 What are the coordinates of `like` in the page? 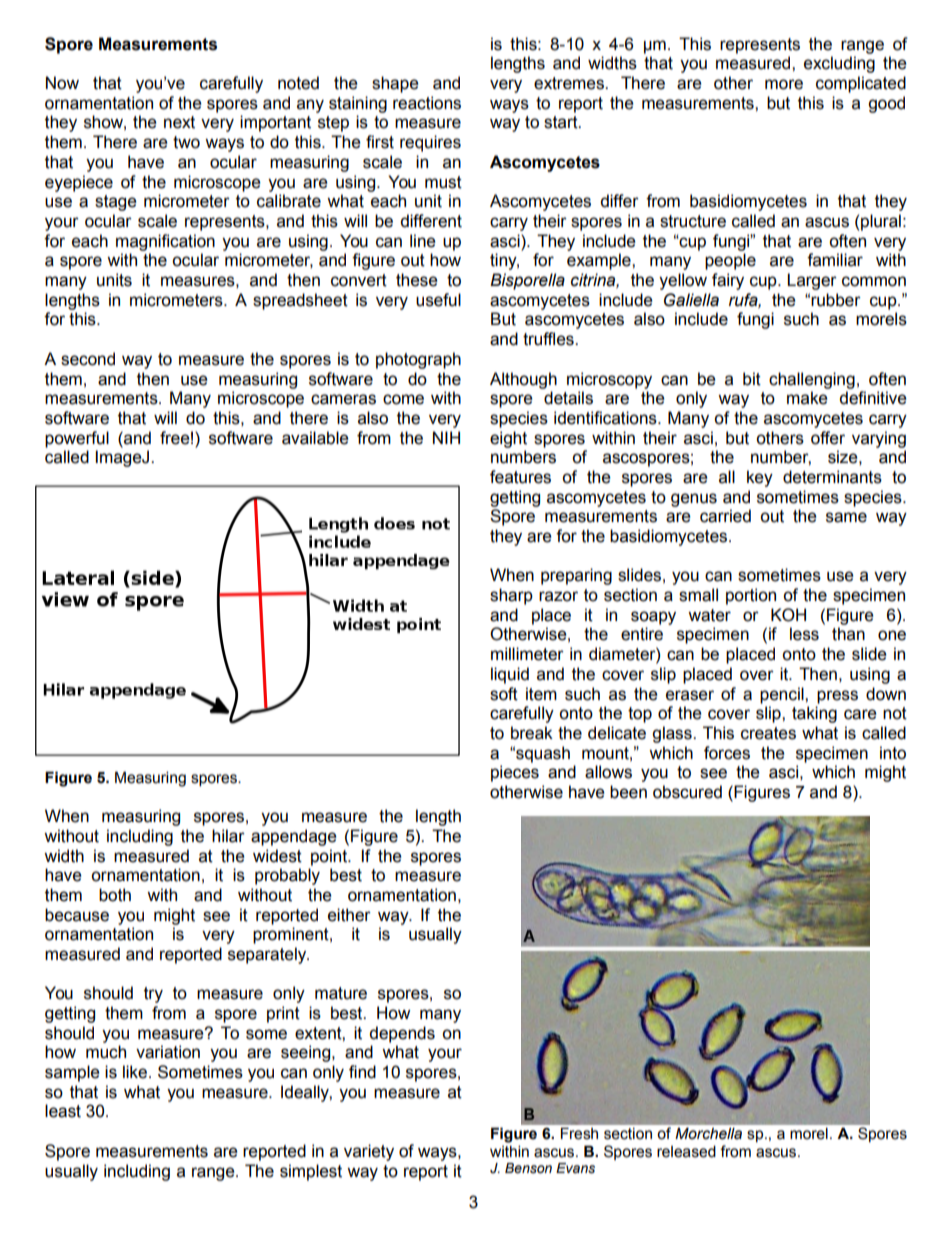 It's located at (135, 1072).
